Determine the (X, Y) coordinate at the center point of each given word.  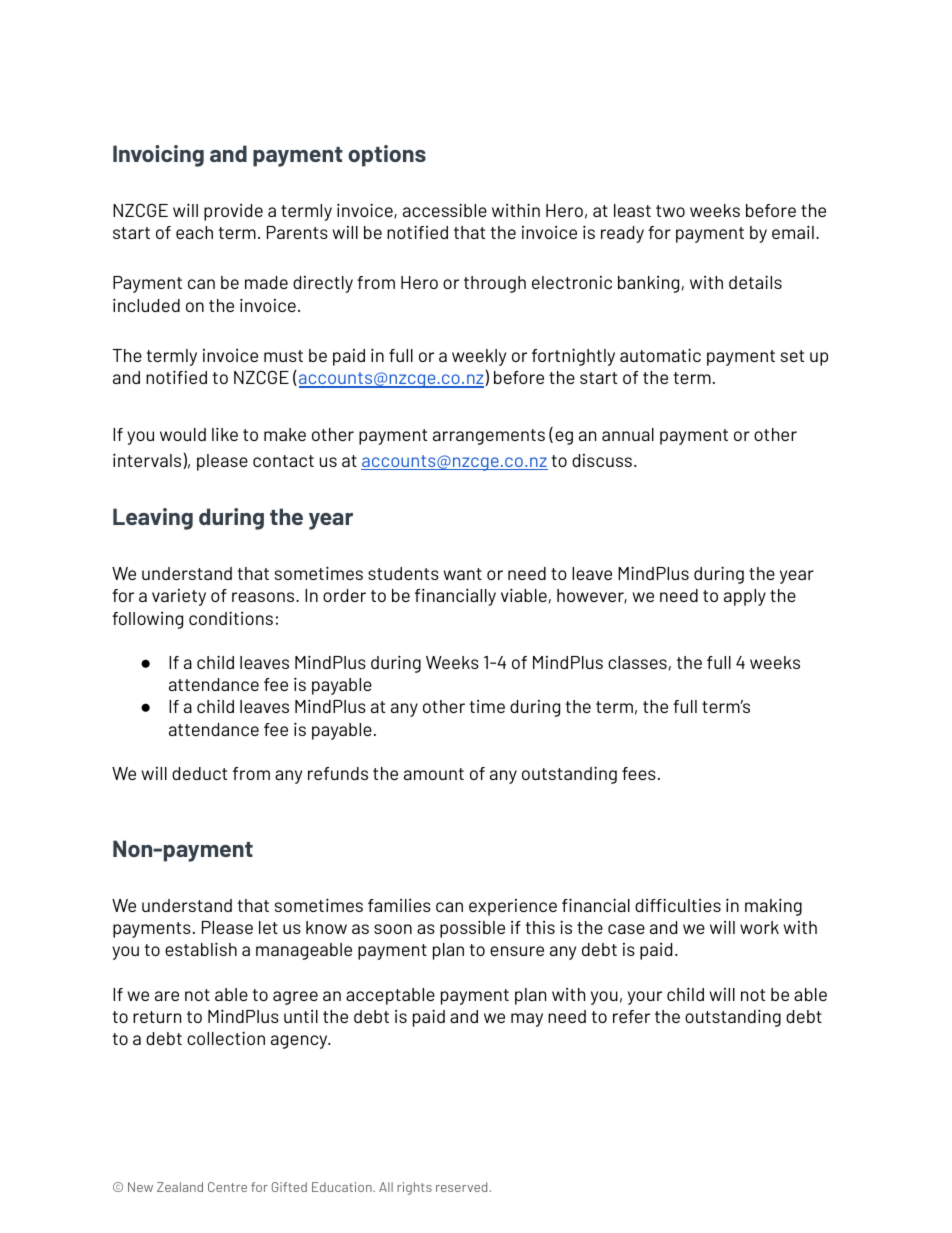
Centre (227, 1187)
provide (233, 212)
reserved (461, 1187)
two (670, 211)
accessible (445, 210)
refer (631, 1016)
